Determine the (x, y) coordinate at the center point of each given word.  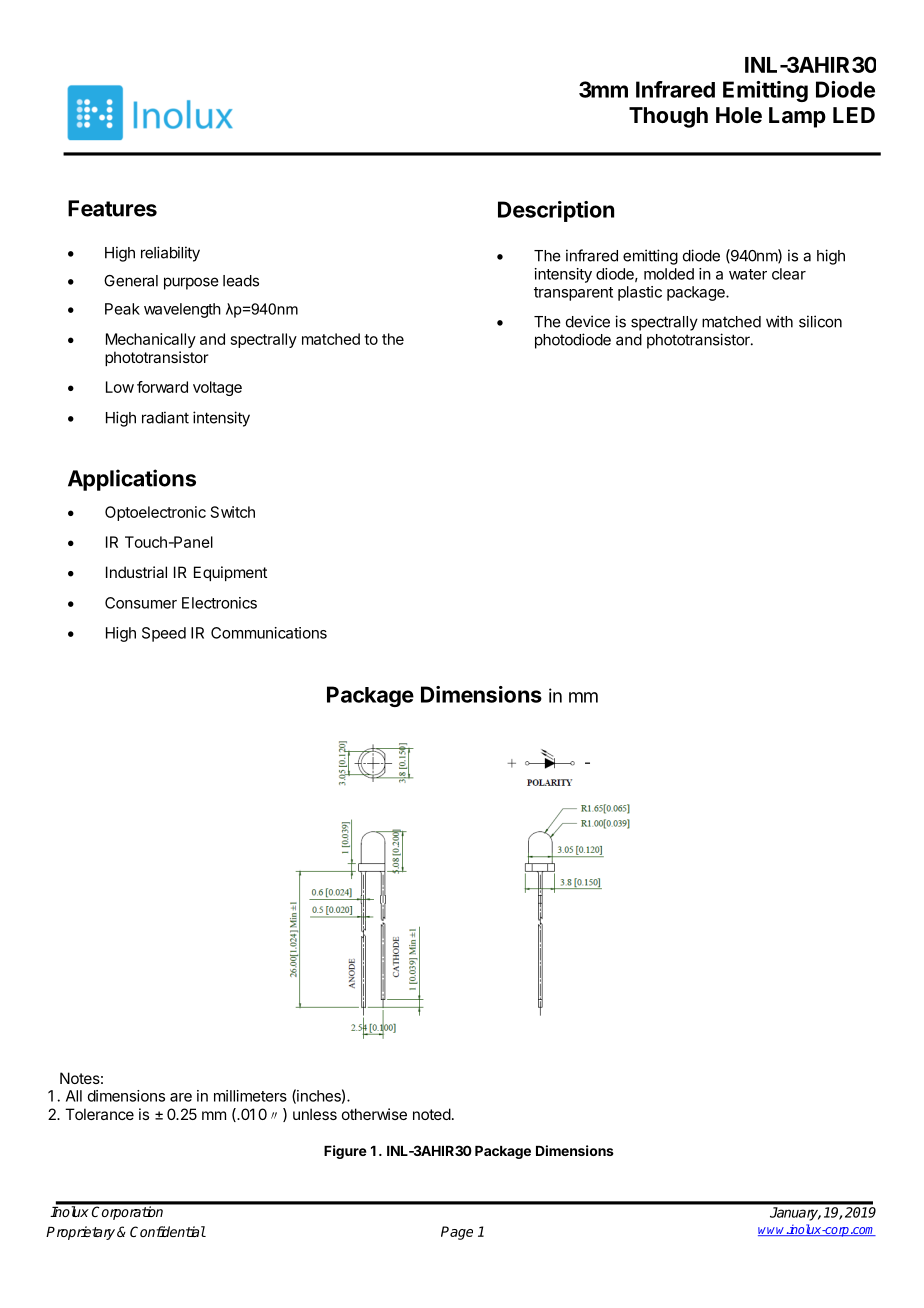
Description (556, 211)
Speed (164, 634)
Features (112, 208)
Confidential (168, 1231)
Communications (269, 633)
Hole (739, 115)
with (779, 321)
